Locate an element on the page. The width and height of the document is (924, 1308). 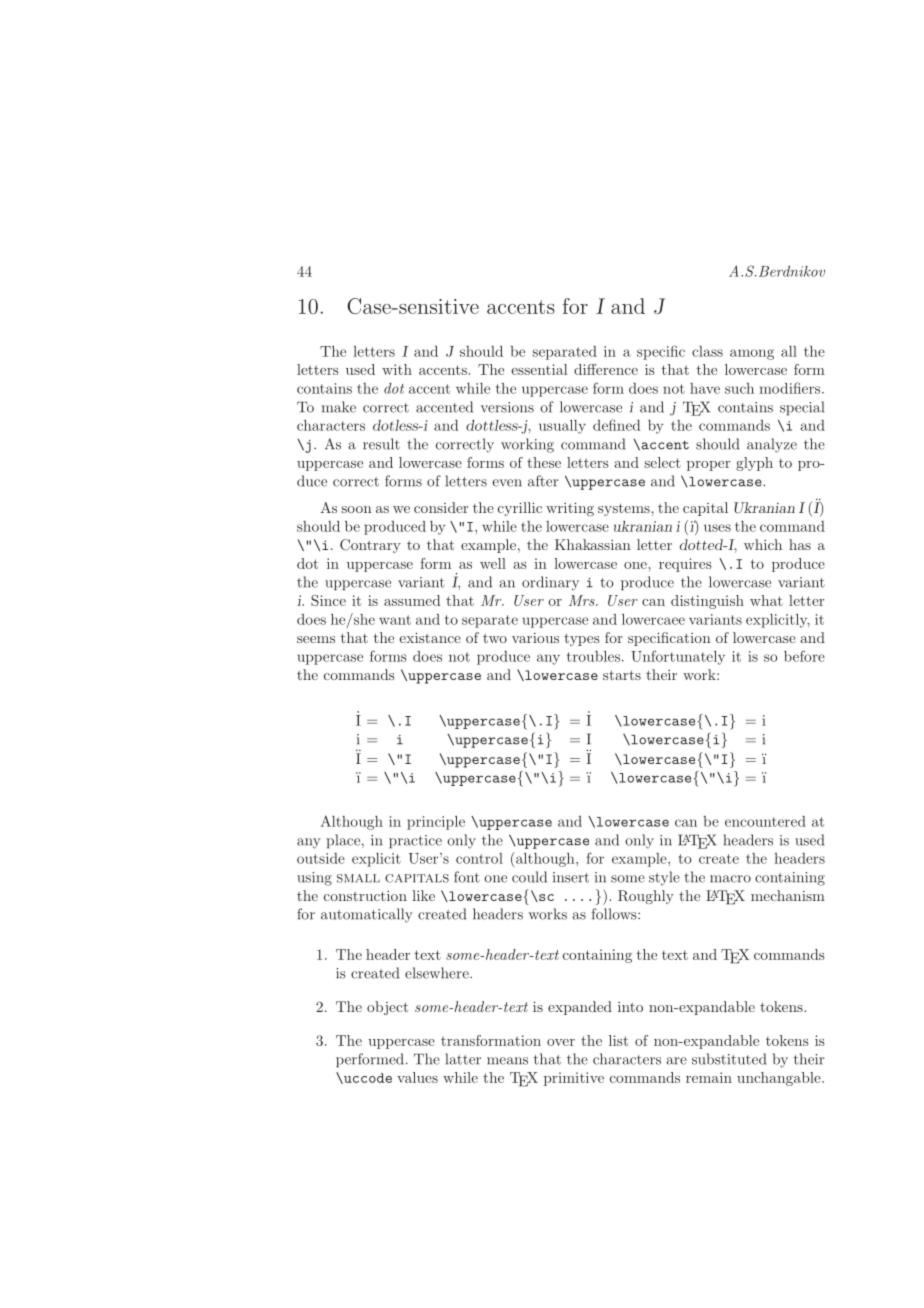
essential is located at coordinates (539, 369).
